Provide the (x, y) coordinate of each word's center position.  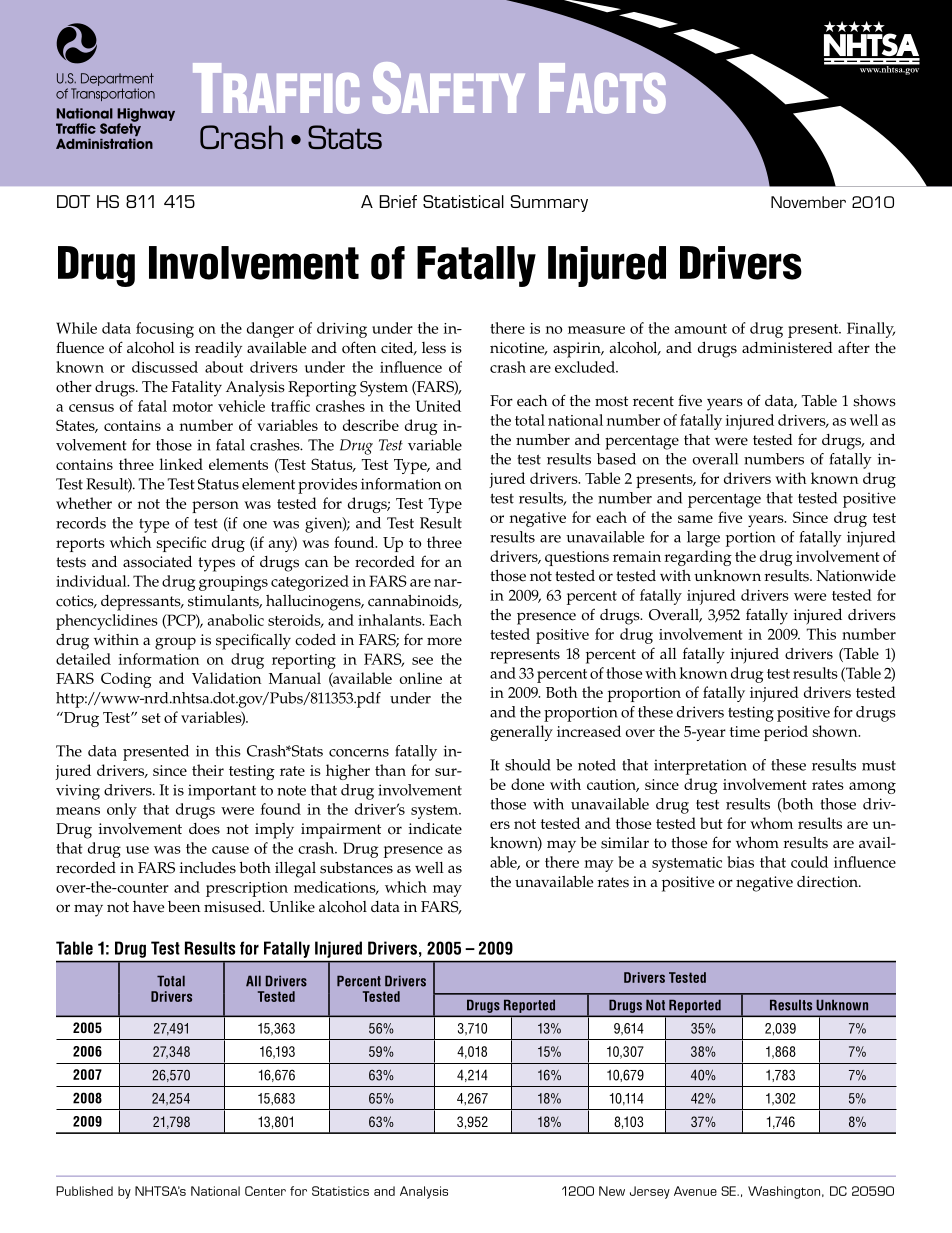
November (808, 202)
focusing (165, 330)
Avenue (695, 1191)
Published (84, 1191)
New (612, 1191)
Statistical (463, 201)
